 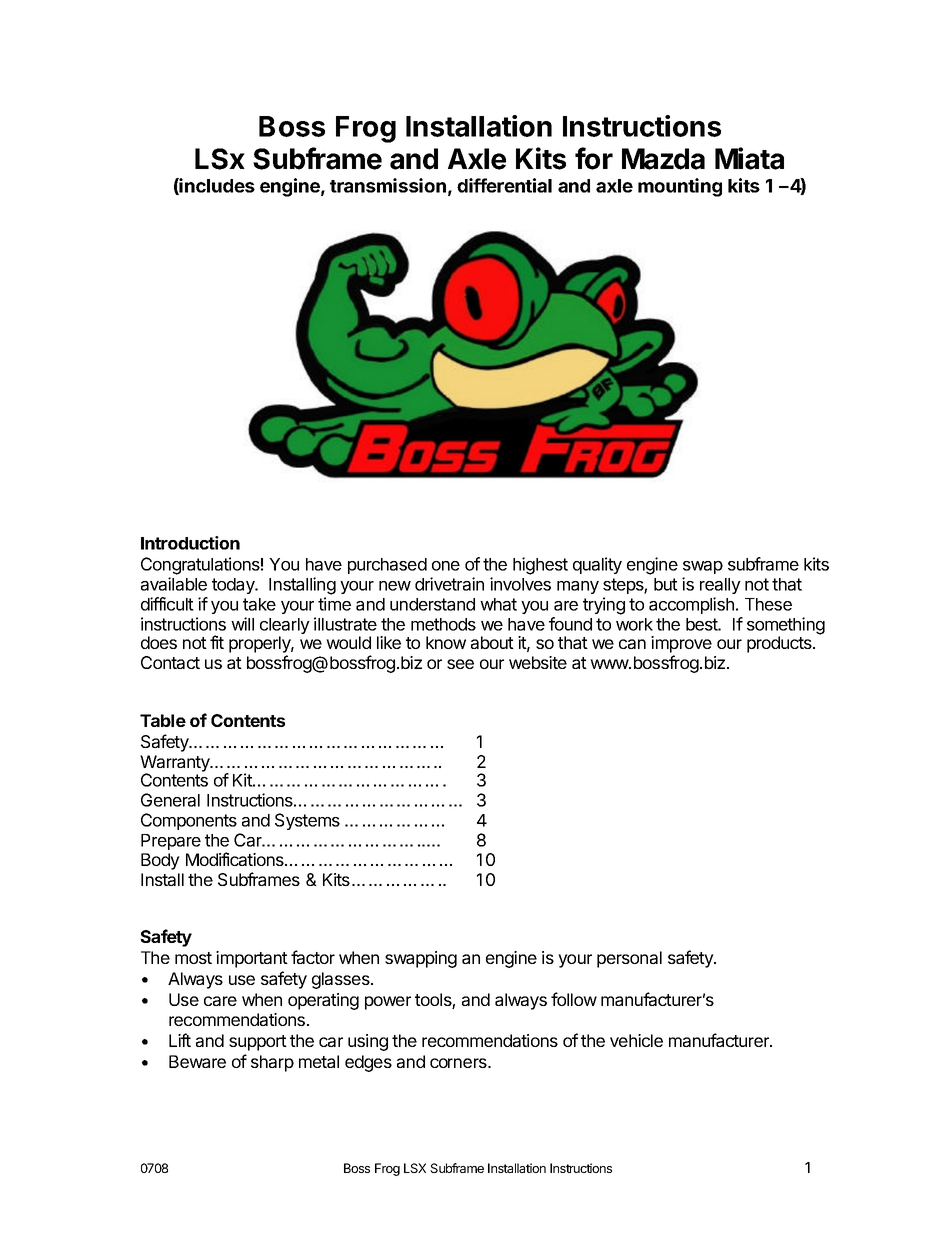 What do you see at coordinates (388, 185) in the page?
I see `transmission` at bounding box center [388, 185].
